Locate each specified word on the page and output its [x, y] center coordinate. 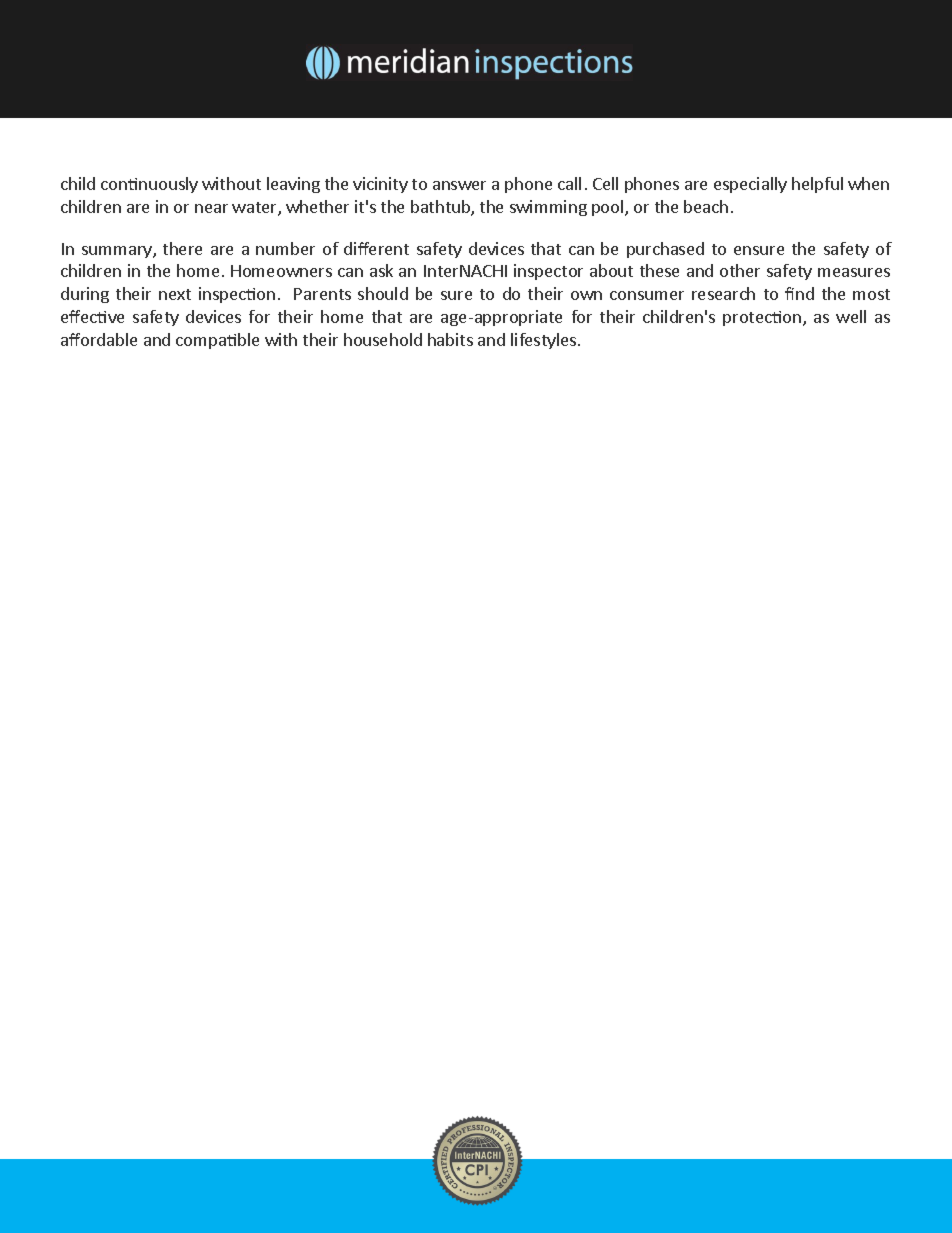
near [211, 208]
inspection [237, 295]
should [383, 293]
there [182, 248]
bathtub [441, 208]
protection [762, 318]
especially [750, 185]
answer [459, 185]
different [376, 248]
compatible [217, 341]
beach [706, 206]
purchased [665, 250]
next [175, 294]
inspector [548, 272]
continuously [149, 185]
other [740, 270]
